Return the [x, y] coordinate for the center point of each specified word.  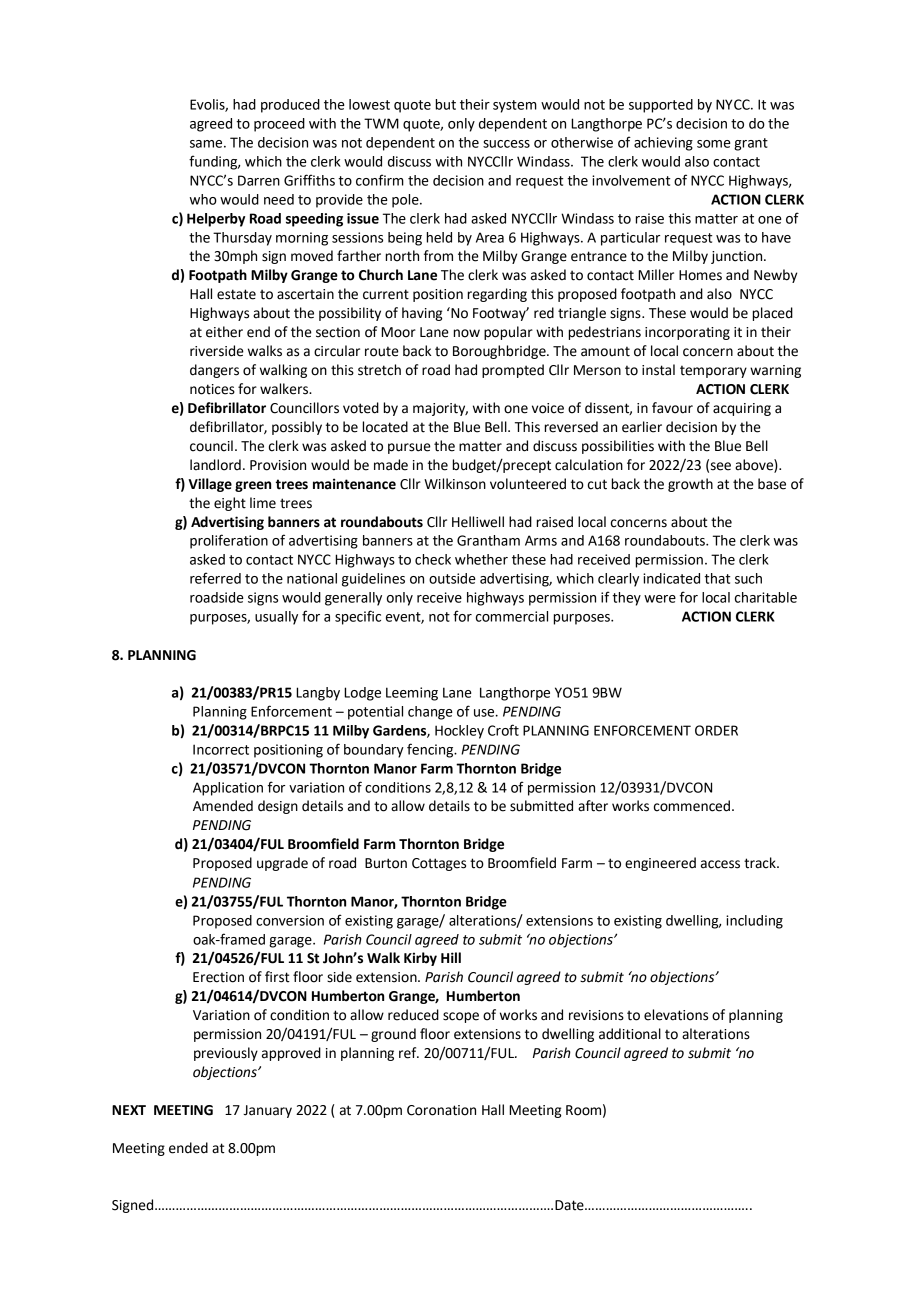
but [446, 104]
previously [226, 1054]
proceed [279, 125]
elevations [676, 1015]
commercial [512, 616]
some [714, 144]
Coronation [441, 1110]
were [660, 599]
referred [215, 578]
